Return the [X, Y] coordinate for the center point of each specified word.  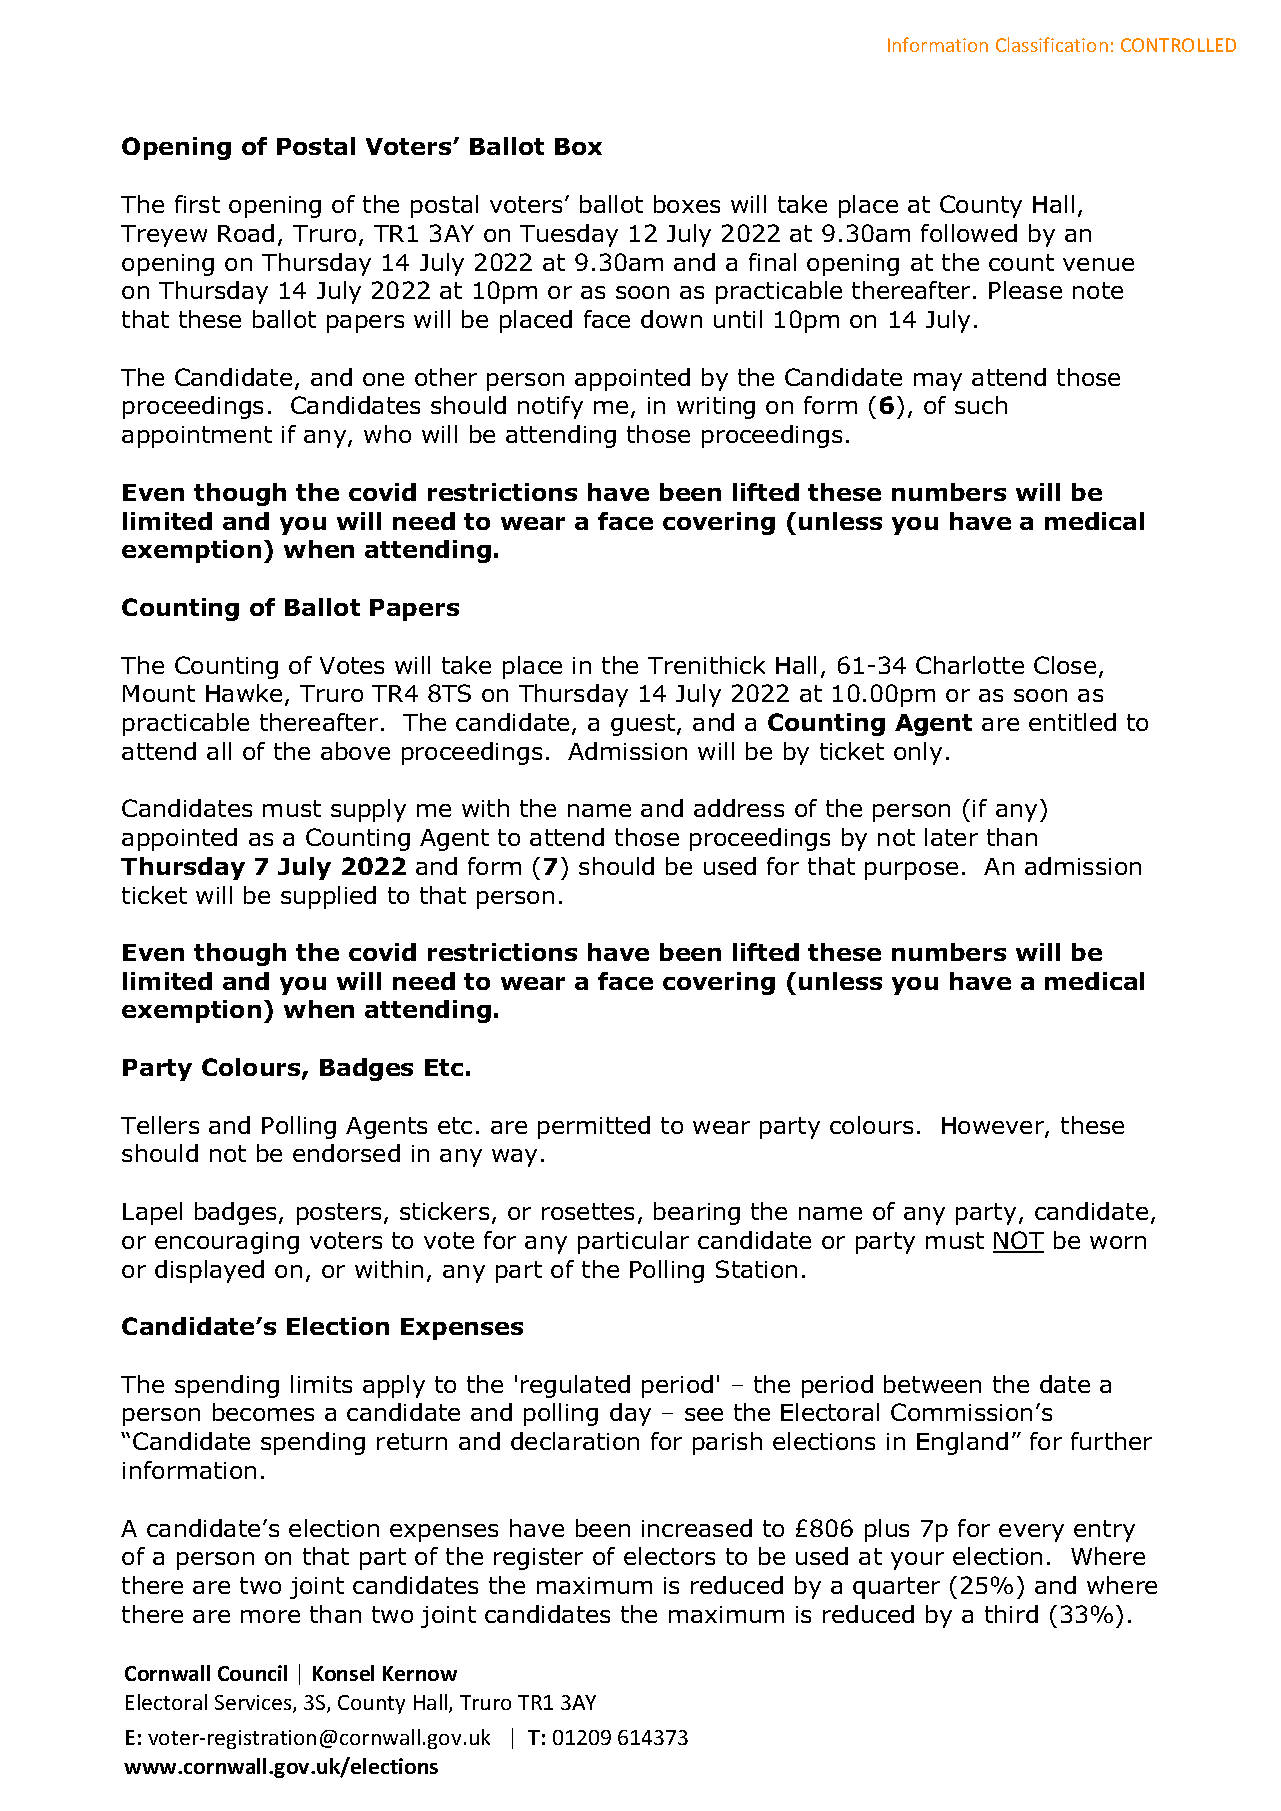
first [197, 204]
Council [252, 1673]
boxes [687, 204]
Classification [1052, 44]
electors [669, 1556]
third [1011, 1614]
